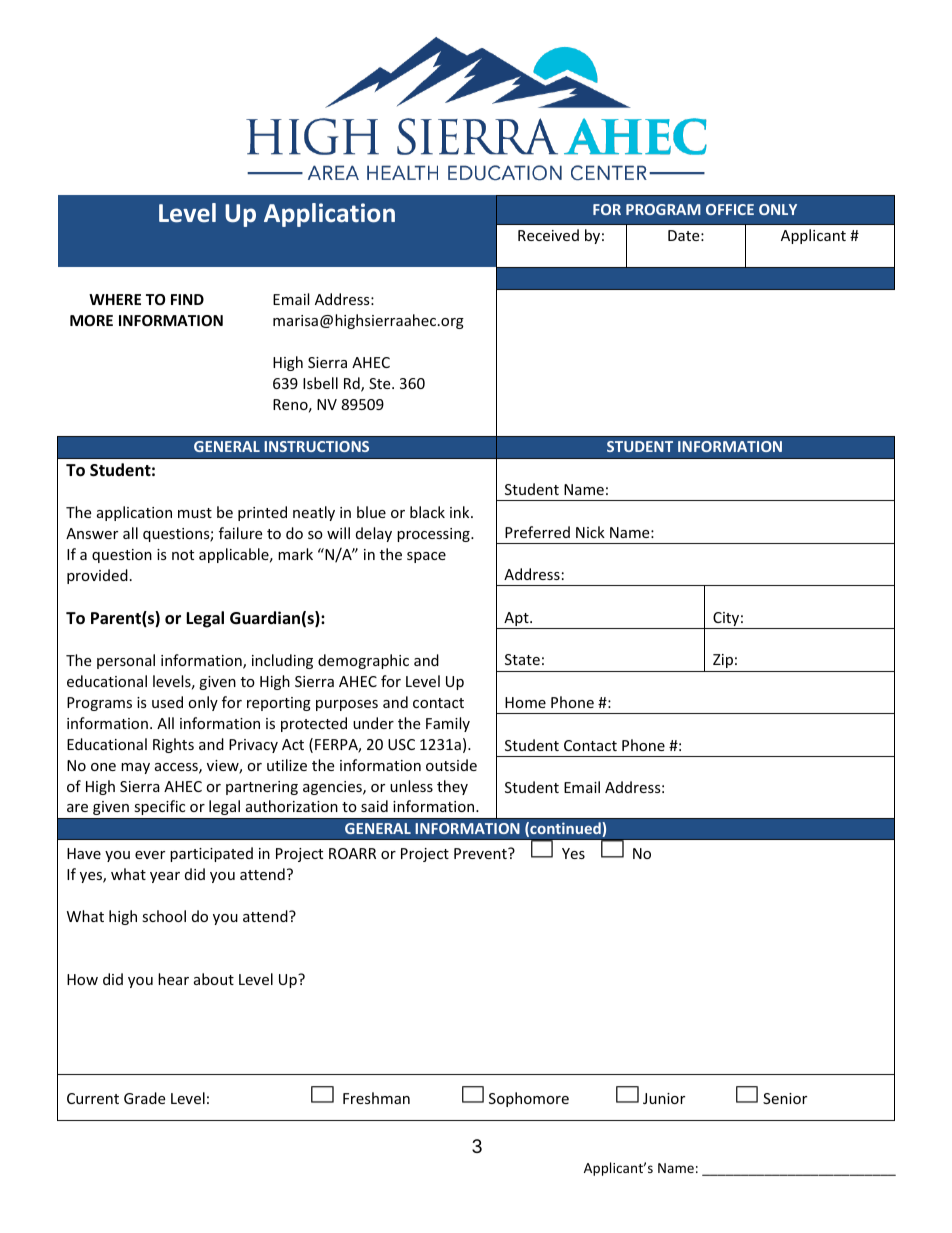  What do you see at coordinates (548, 235) in the page?
I see `Received` at bounding box center [548, 235].
